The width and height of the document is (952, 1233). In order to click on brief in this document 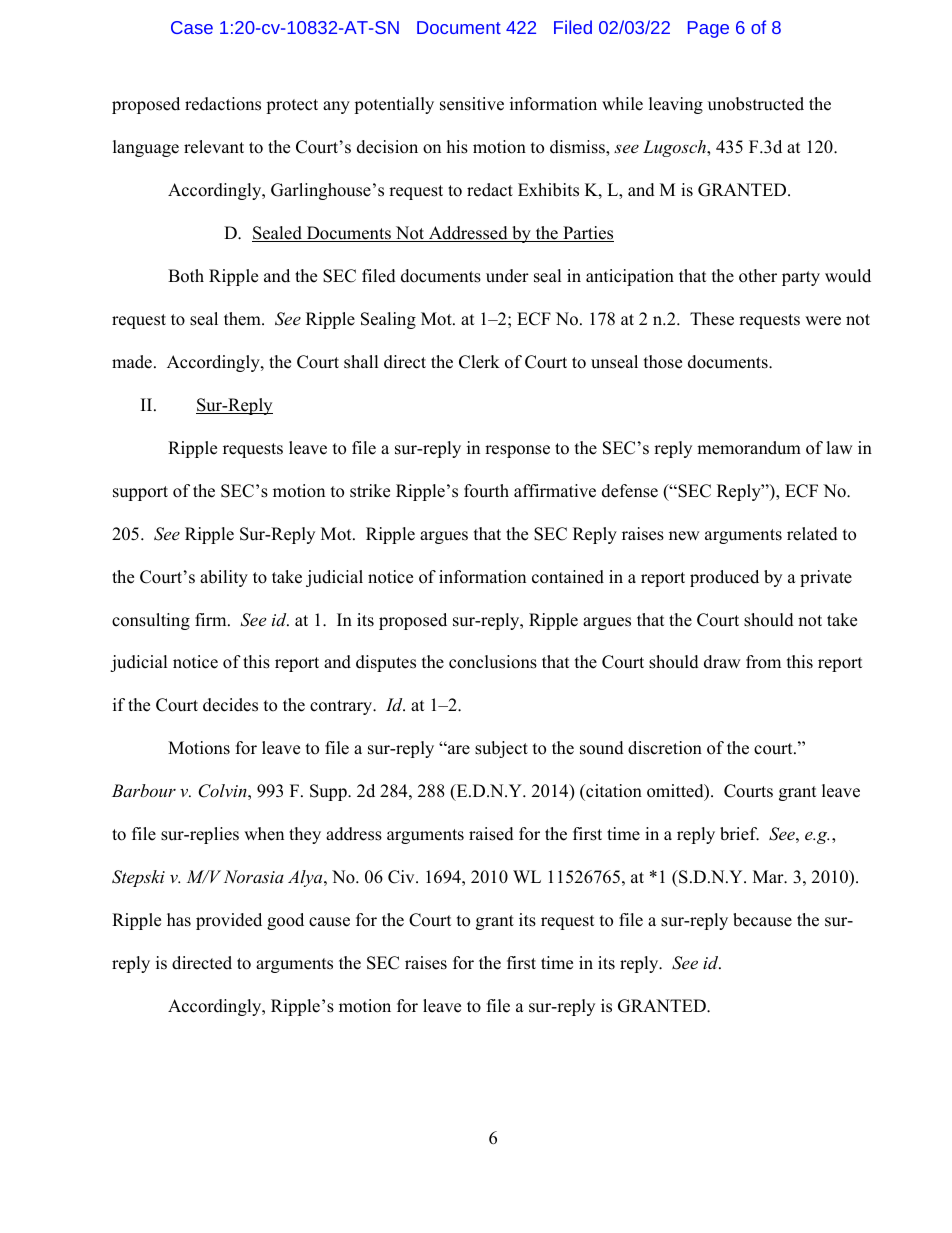, I will do `click(739, 834)`.
